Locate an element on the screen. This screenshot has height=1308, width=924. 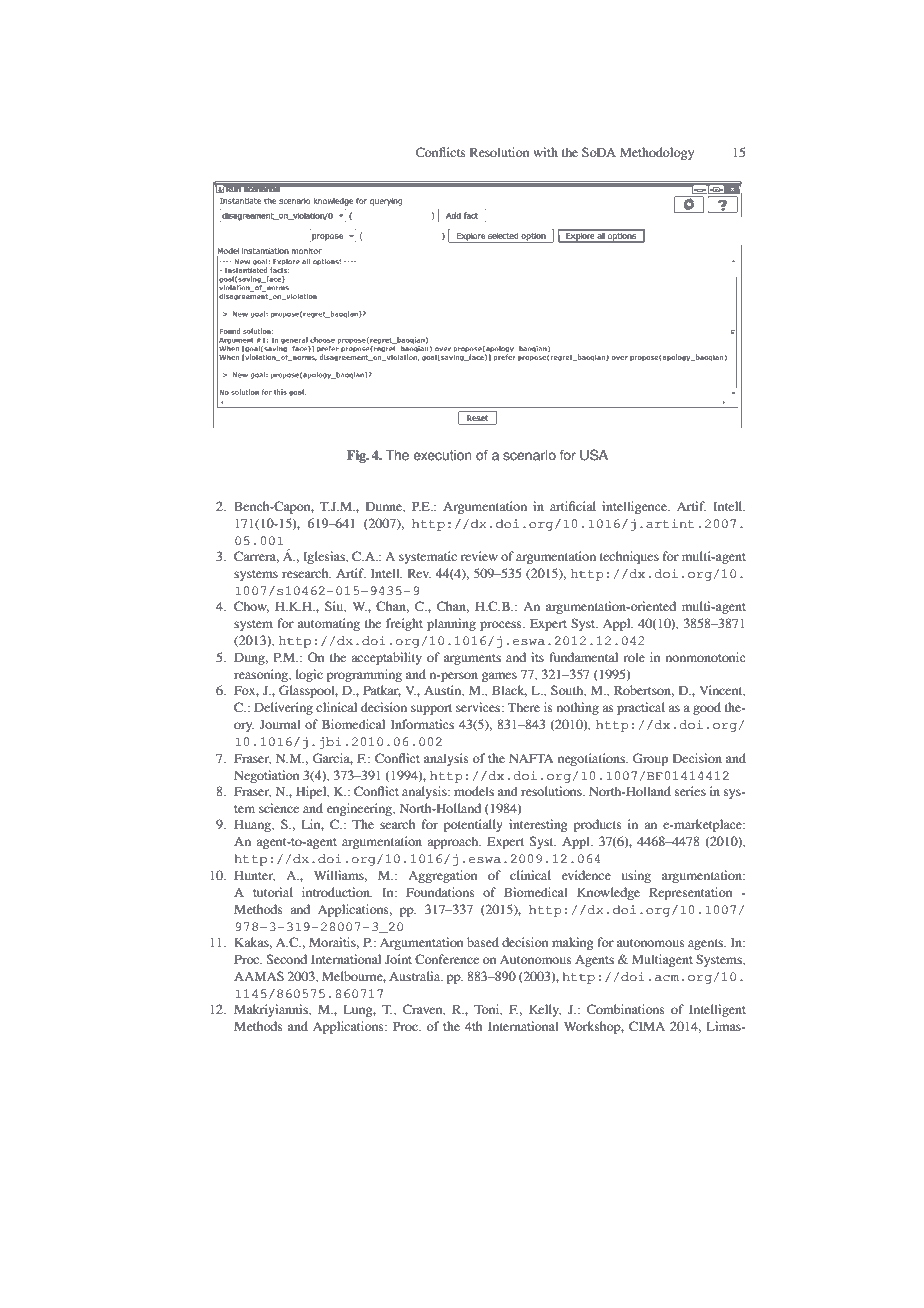
with is located at coordinates (545, 152).
